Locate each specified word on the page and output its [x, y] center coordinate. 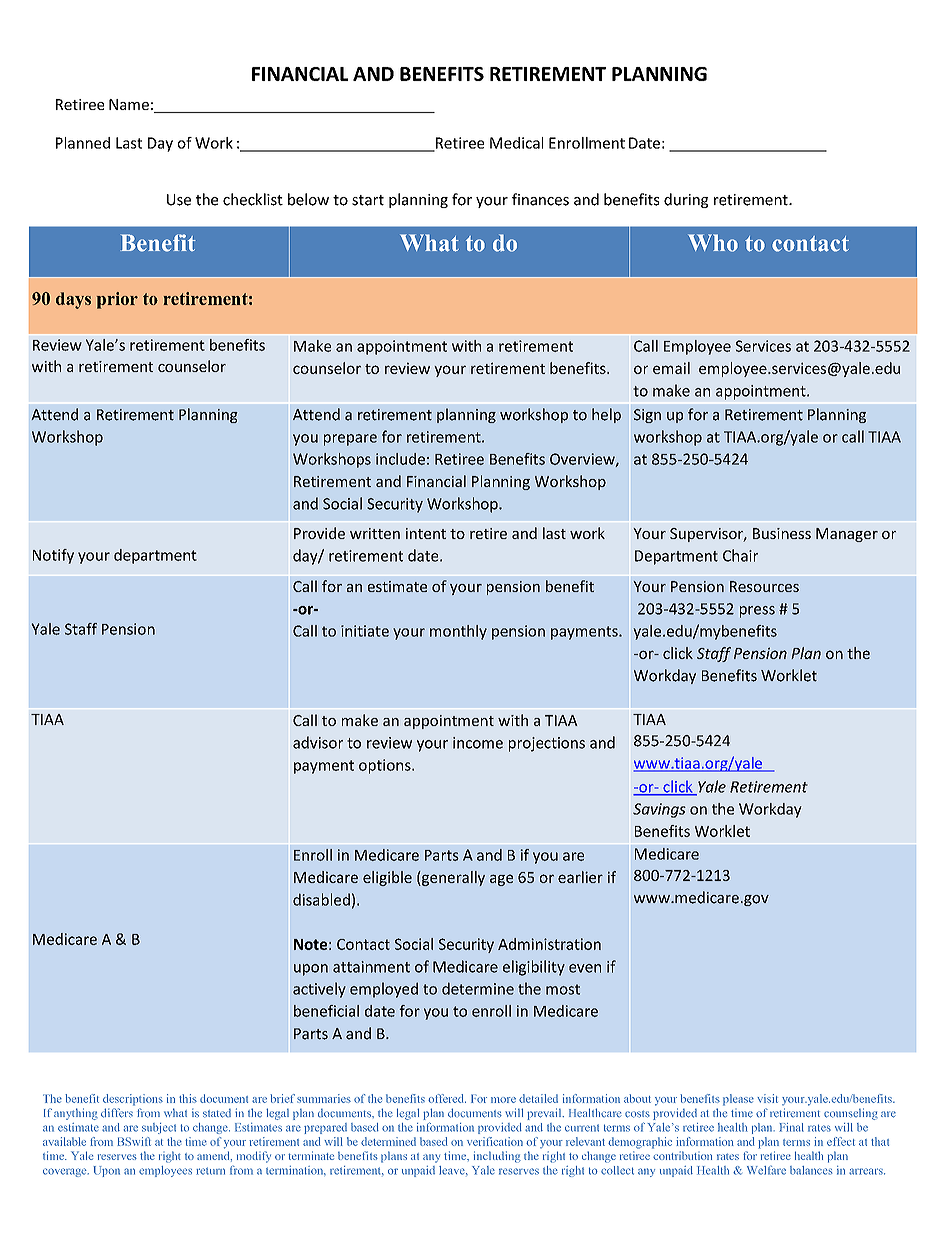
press [757, 612]
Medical [516, 143]
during [686, 200]
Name [129, 104]
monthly [458, 632]
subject [159, 1128]
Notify [53, 556]
